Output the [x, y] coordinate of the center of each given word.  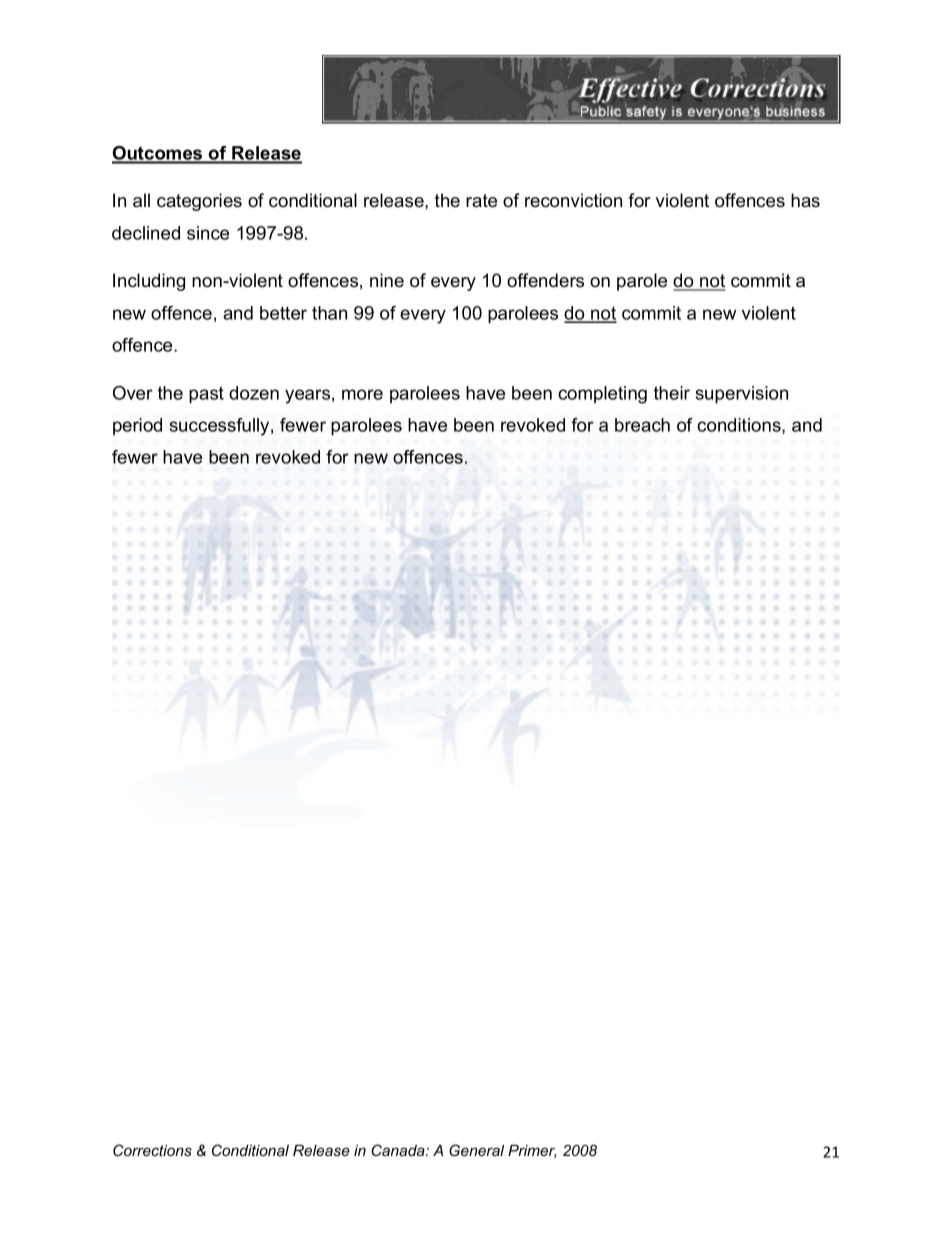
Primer [532, 1151]
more [362, 394]
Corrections [152, 1150]
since [208, 233]
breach [642, 425]
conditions [740, 426]
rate [481, 201]
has [805, 200]
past [206, 395]
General [476, 1150]
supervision [742, 395]
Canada [399, 1150]
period [137, 426]
